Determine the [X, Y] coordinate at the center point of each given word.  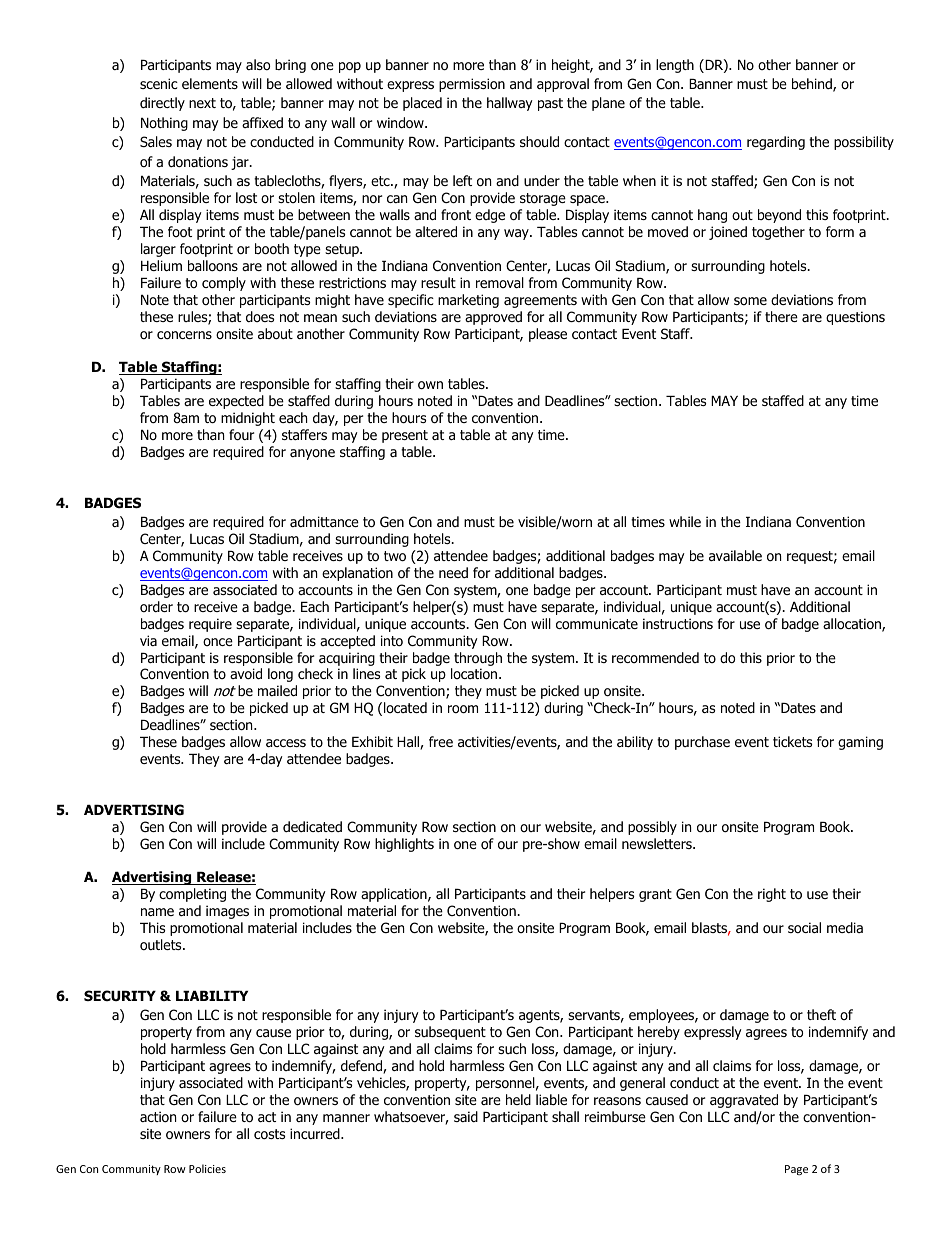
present [405, 436]
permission [472, 85]
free [441, 741]
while [685, 521]
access [286, 743]
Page [796, 1170]
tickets [792, 741]
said [466, 1116]
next [202, 103]
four [241, 435]
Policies [207, 1168]
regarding [776, 143]
